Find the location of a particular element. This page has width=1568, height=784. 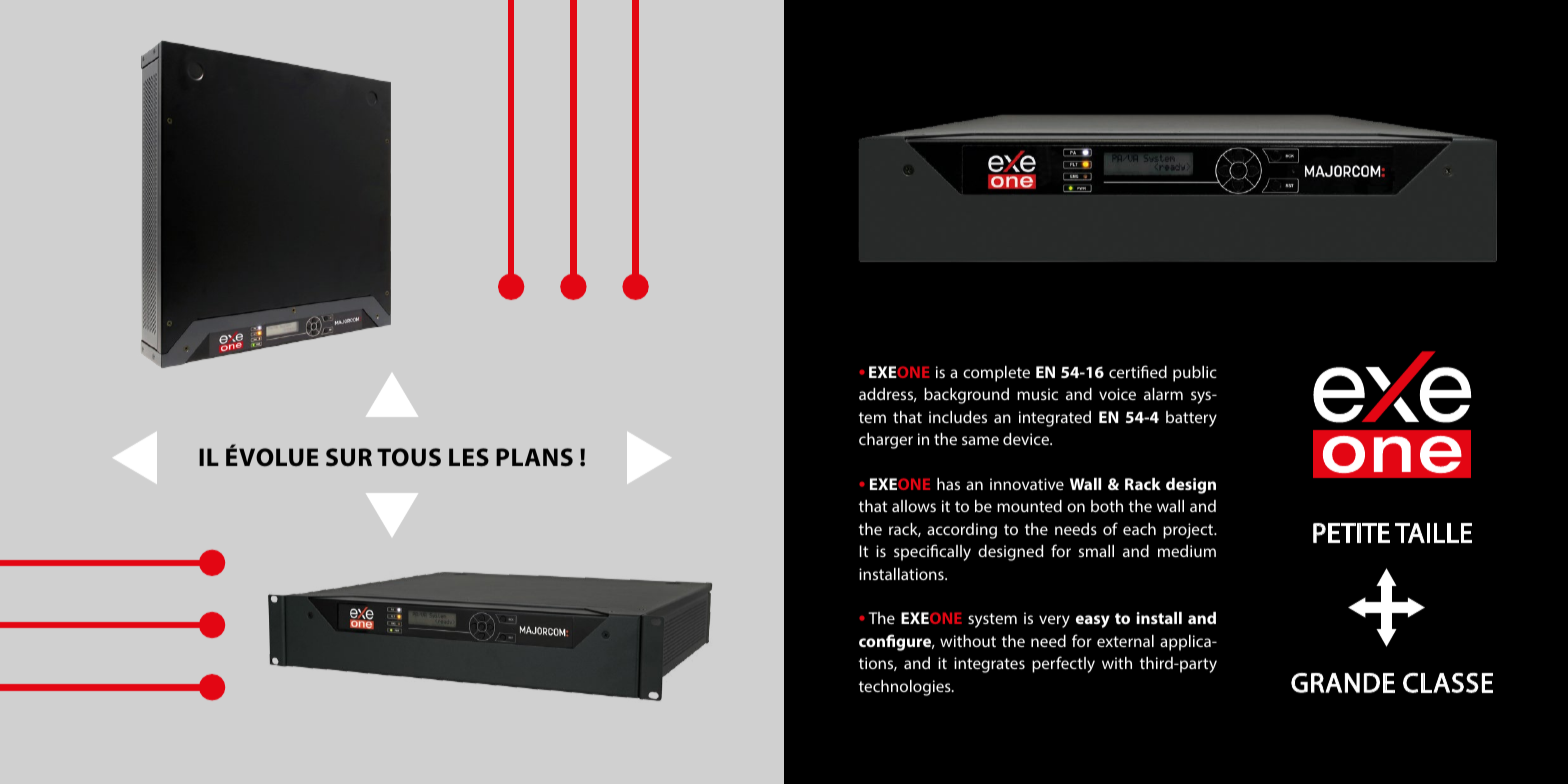

LES is located at coordinates (469, 457).
